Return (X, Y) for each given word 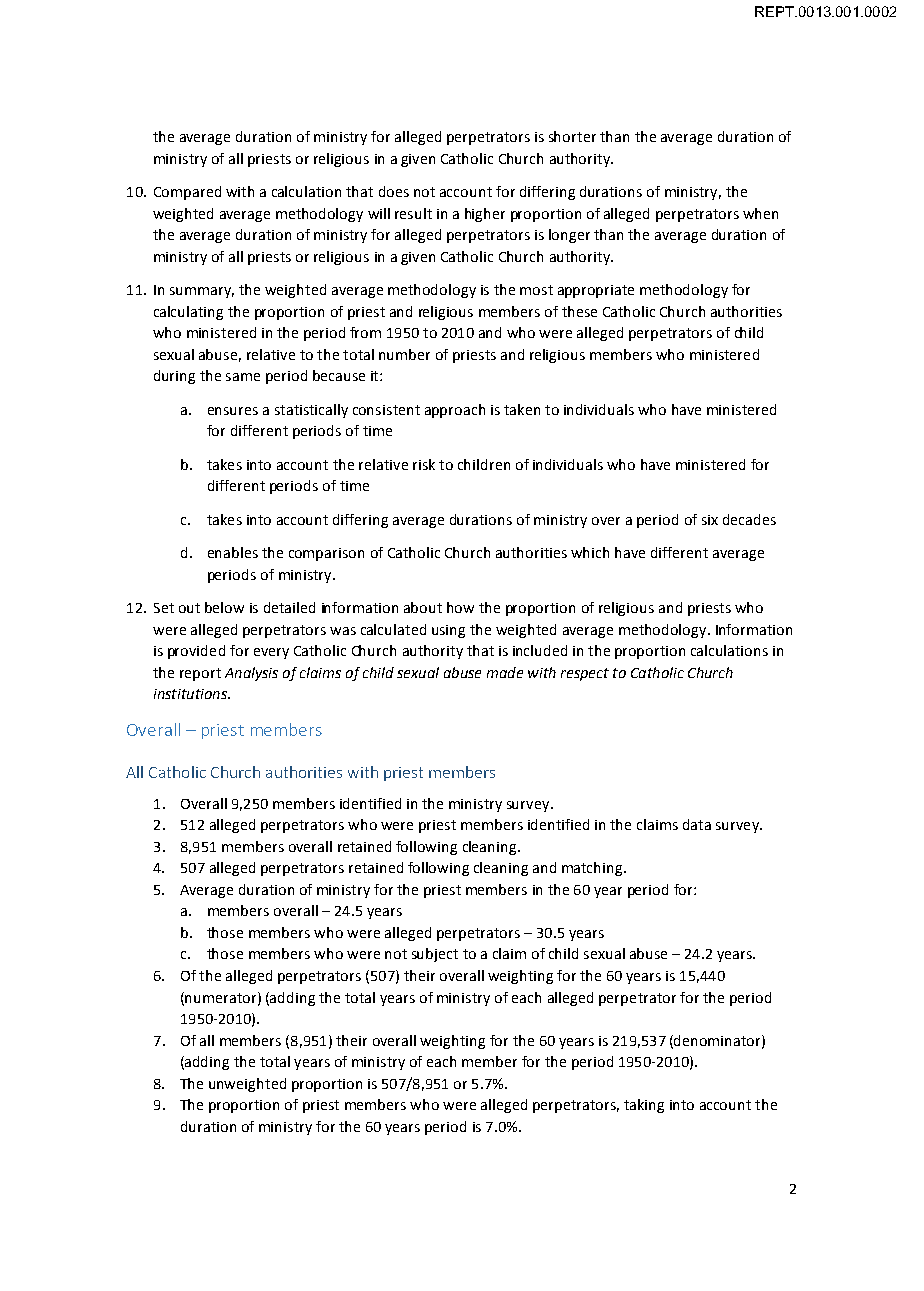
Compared (187, 193)
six (710, 520)
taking (644, 1106)
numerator (222, 998)
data (697, 824)
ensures (233, 411)
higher (485, 215)
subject (435, 955)
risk (424, 464)
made (505, 672)
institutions (191, 694)
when (760, 213)
